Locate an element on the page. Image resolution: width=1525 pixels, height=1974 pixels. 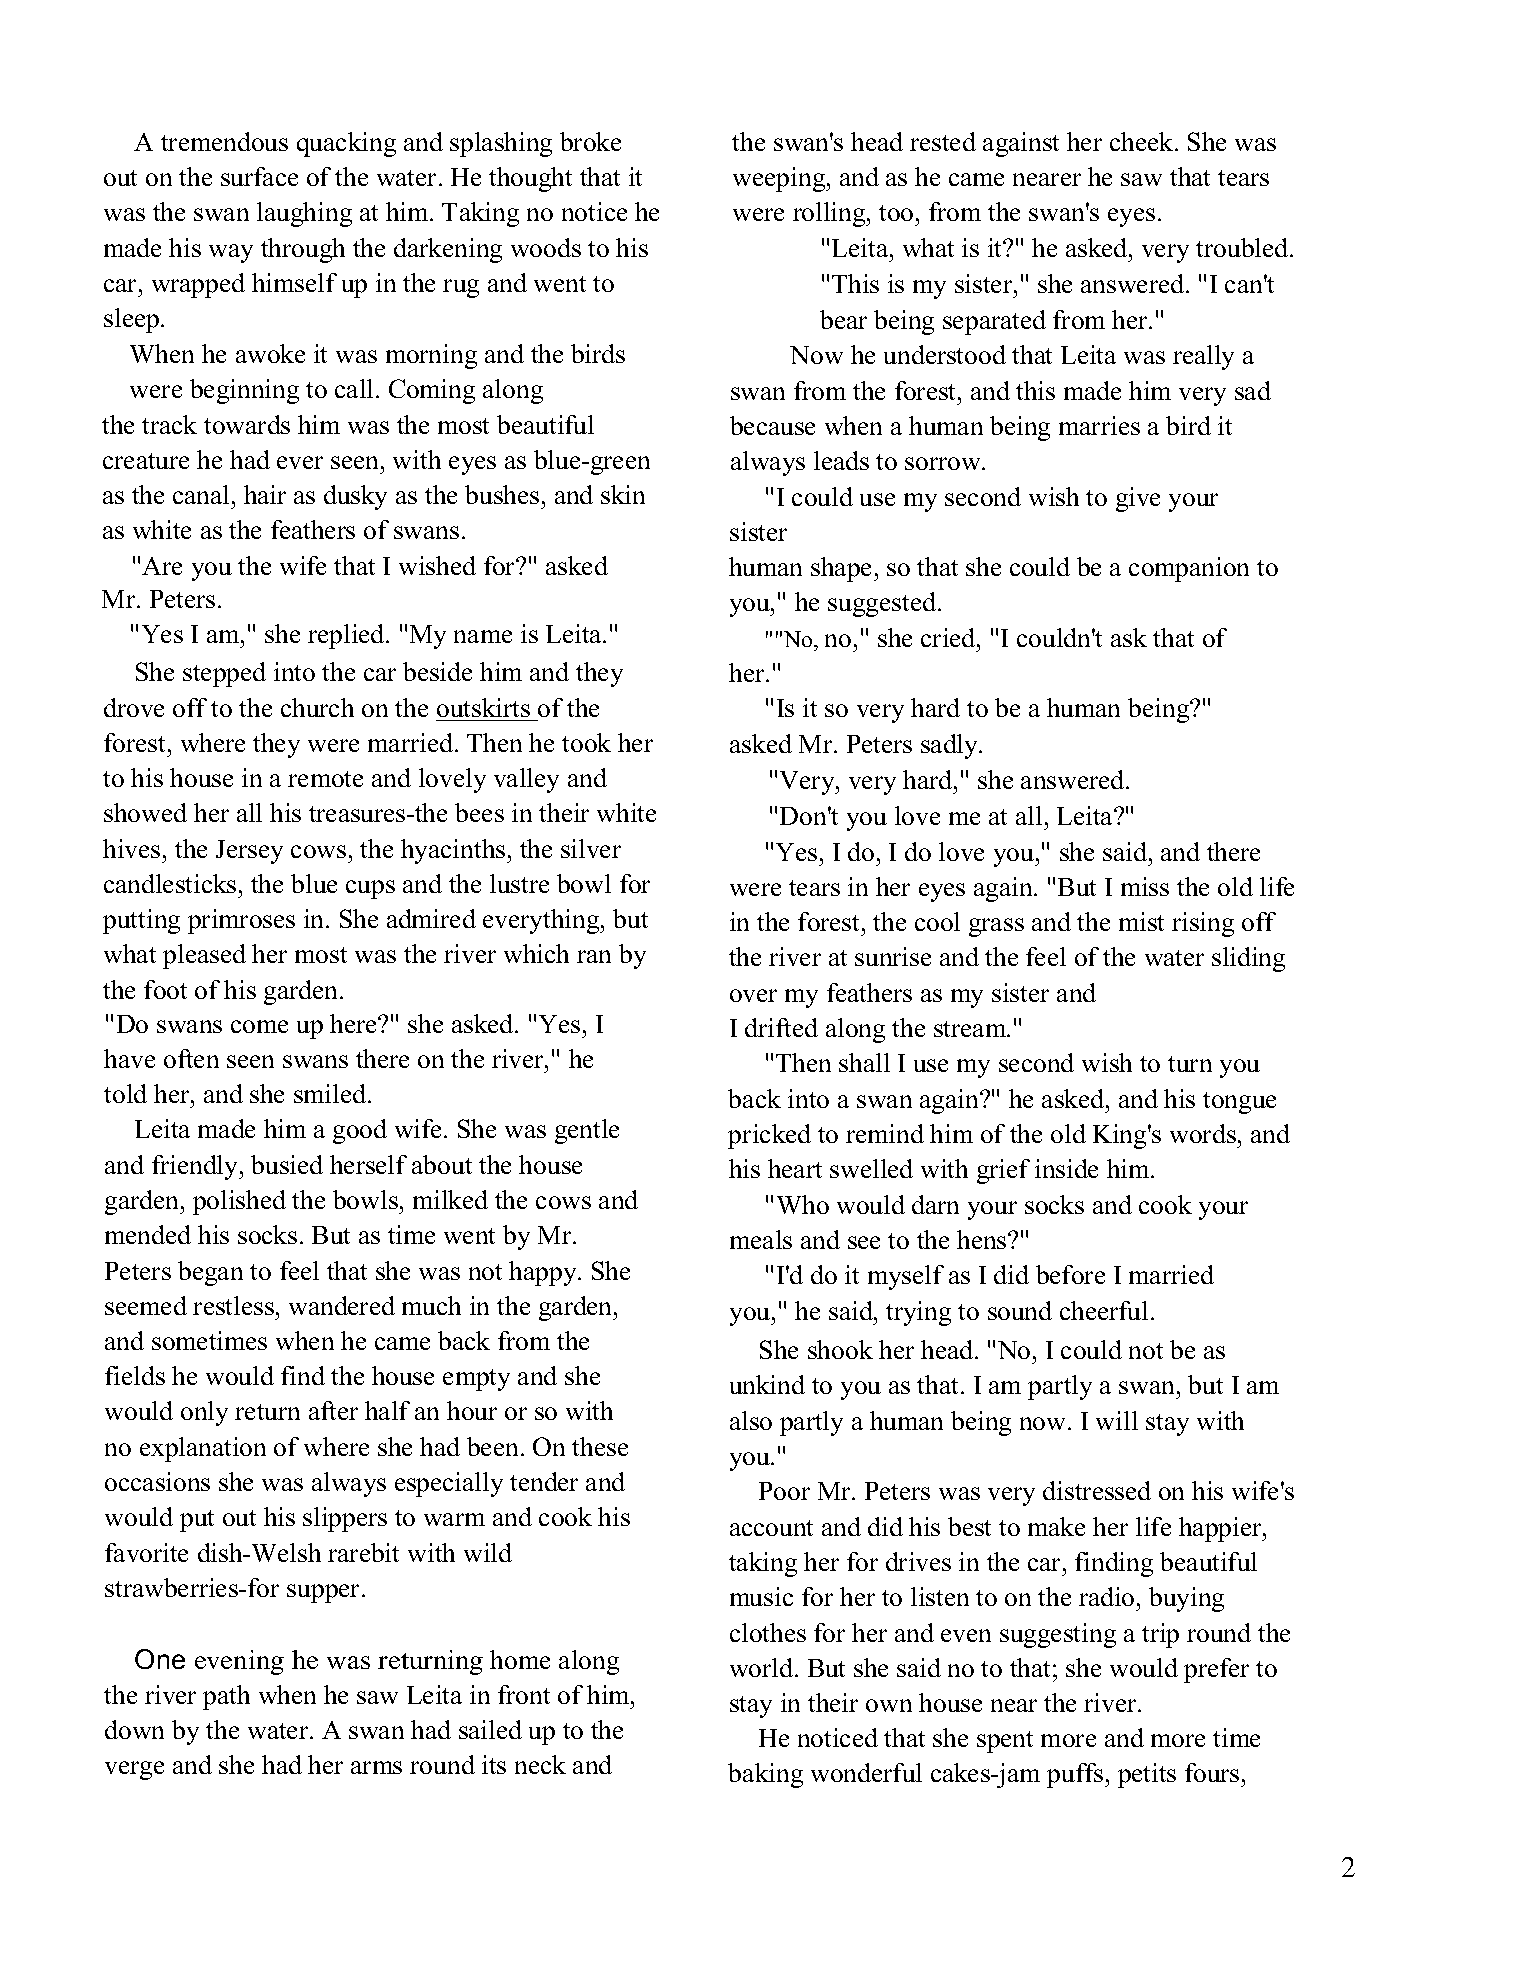
path is located at coordinates (226, 1697).
